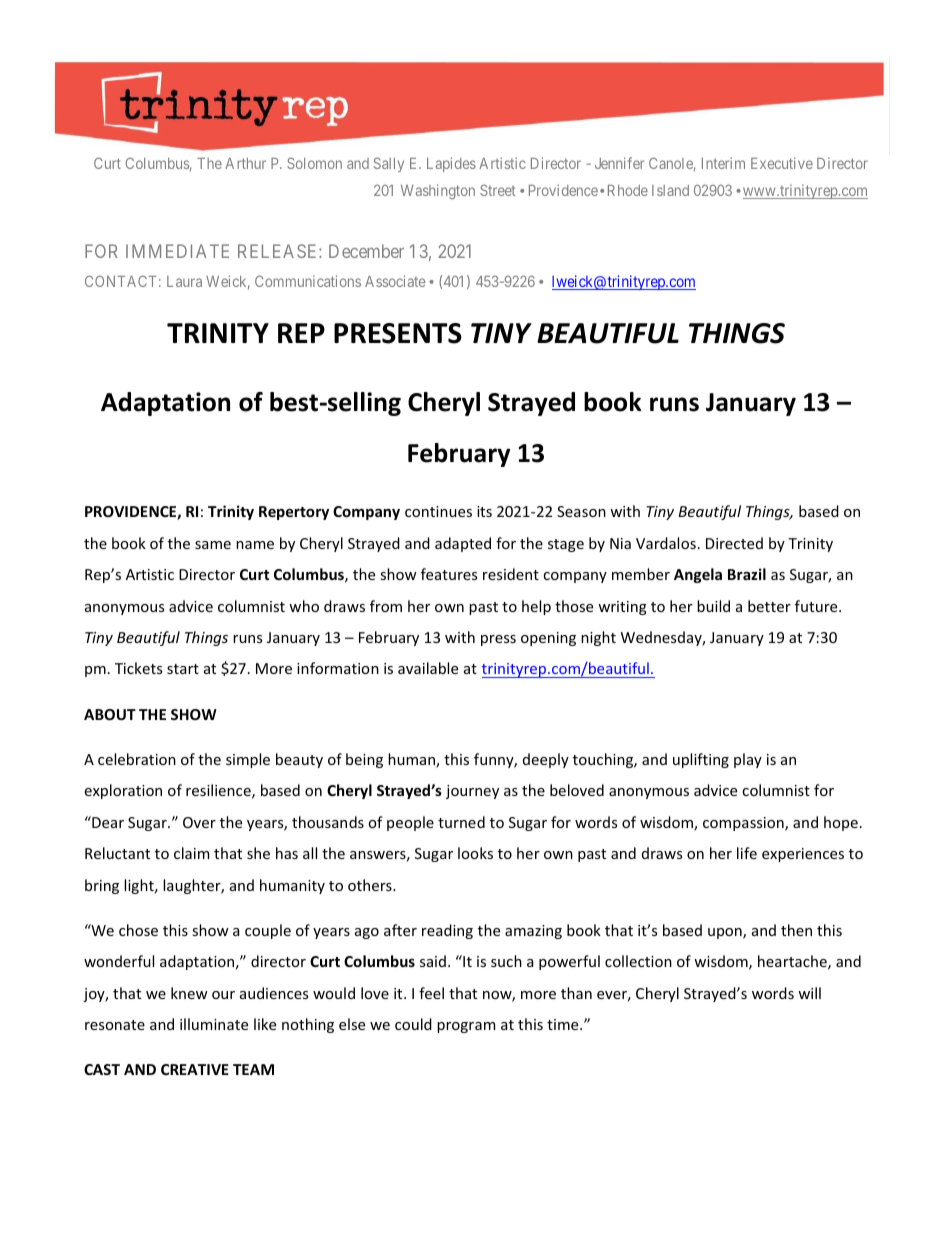 This page has width=952, height=1233. I want to click on Interim, so click(723, 163).
